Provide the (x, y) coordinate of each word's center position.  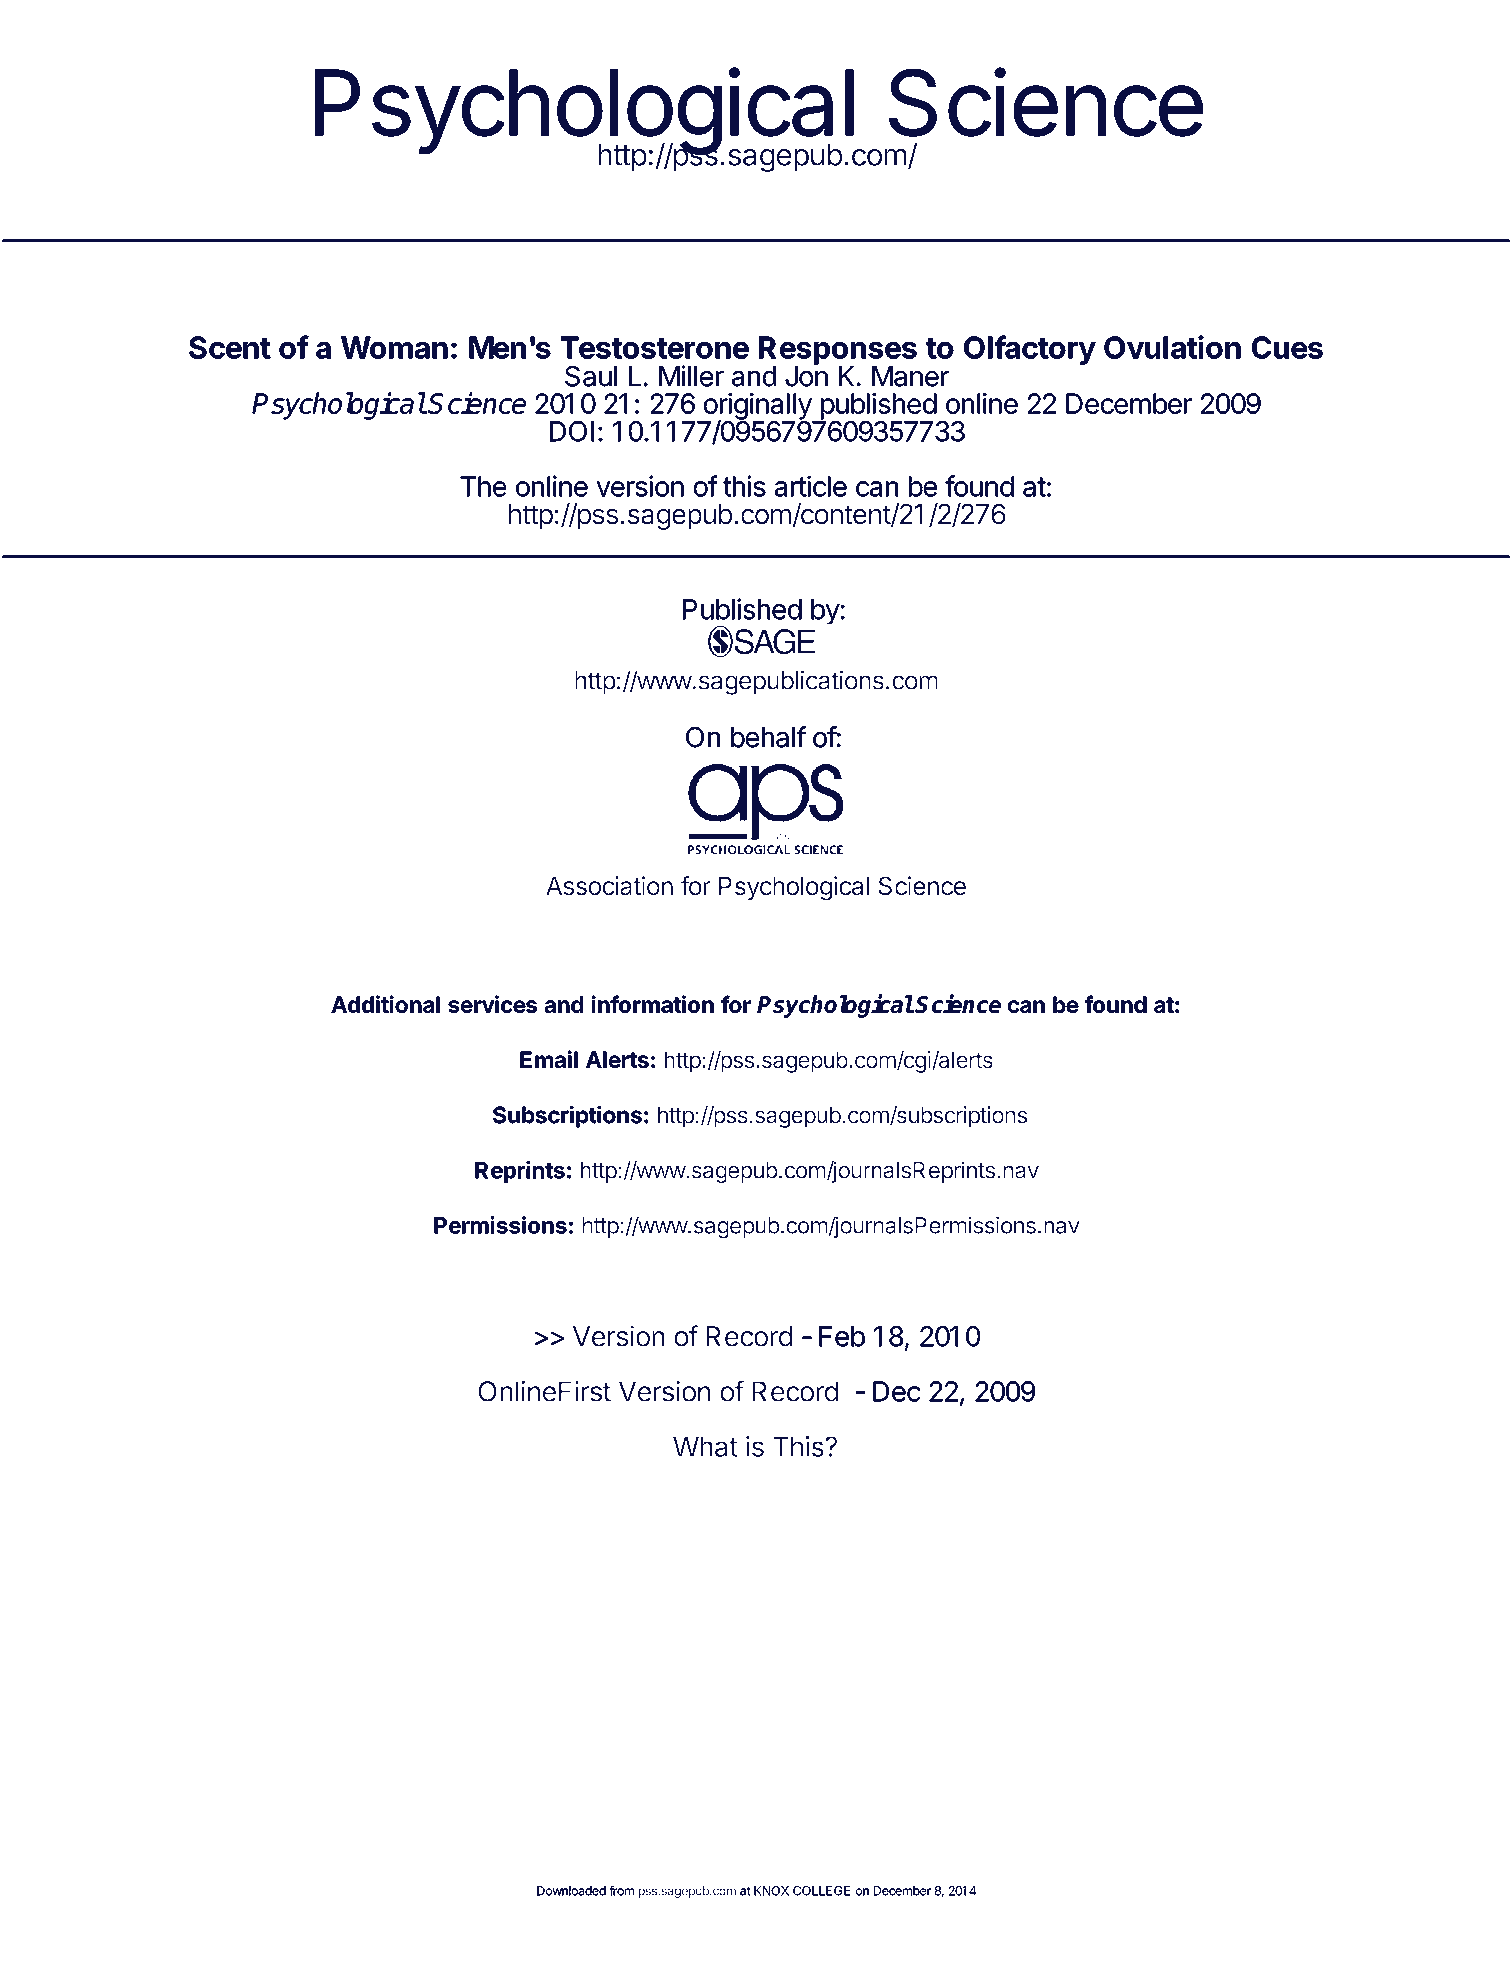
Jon (806, 375)
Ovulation (1172, 347)
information (652, 1004)
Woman (394, 347)
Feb (842, 1336)
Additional (385, 1004)
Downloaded (571, 1891)
